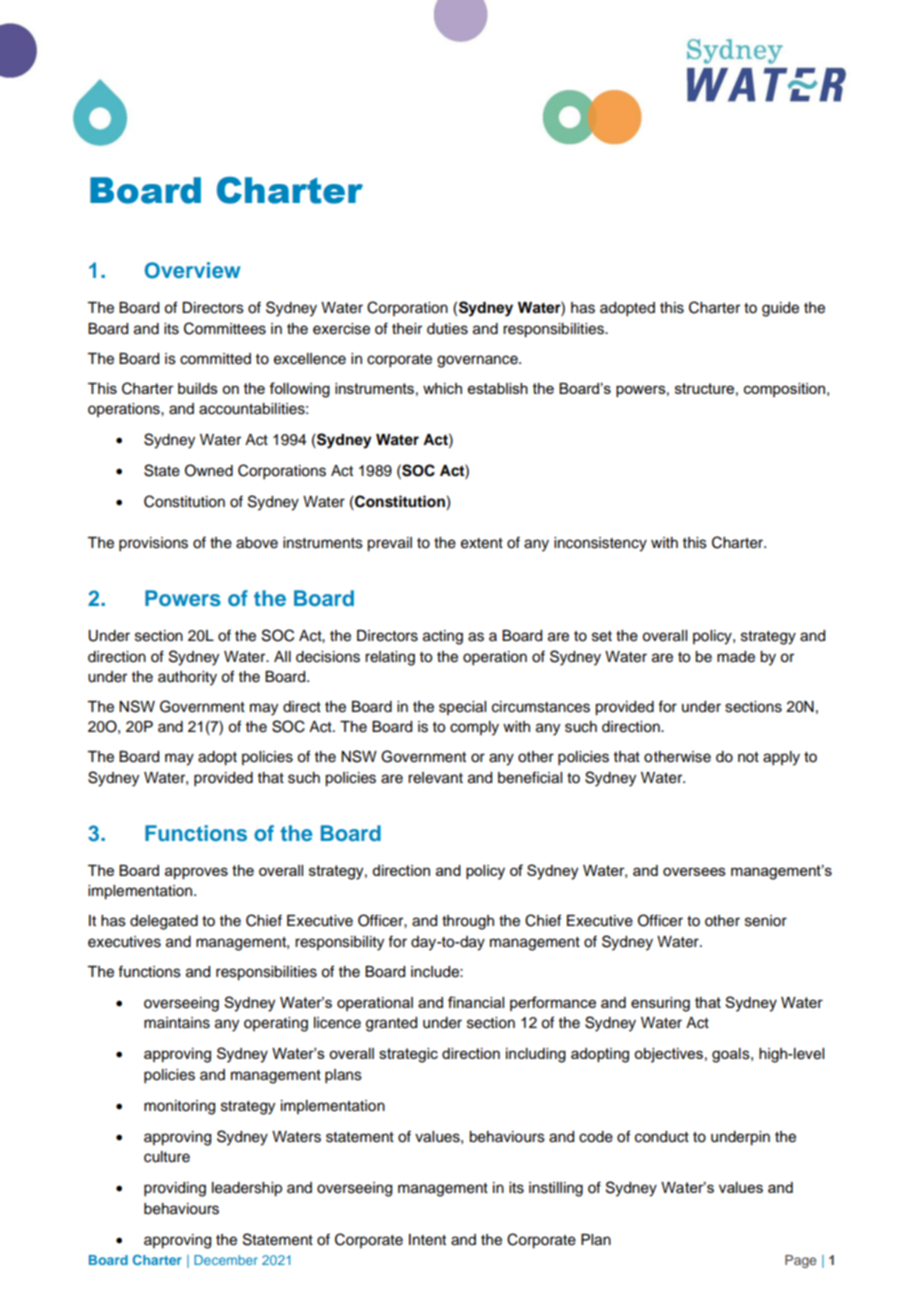 The image size is (924, 1309). What do you see at coordinates (226, 1260) in the screenshot?
I see `December` at bounding box center [226, 1260].
